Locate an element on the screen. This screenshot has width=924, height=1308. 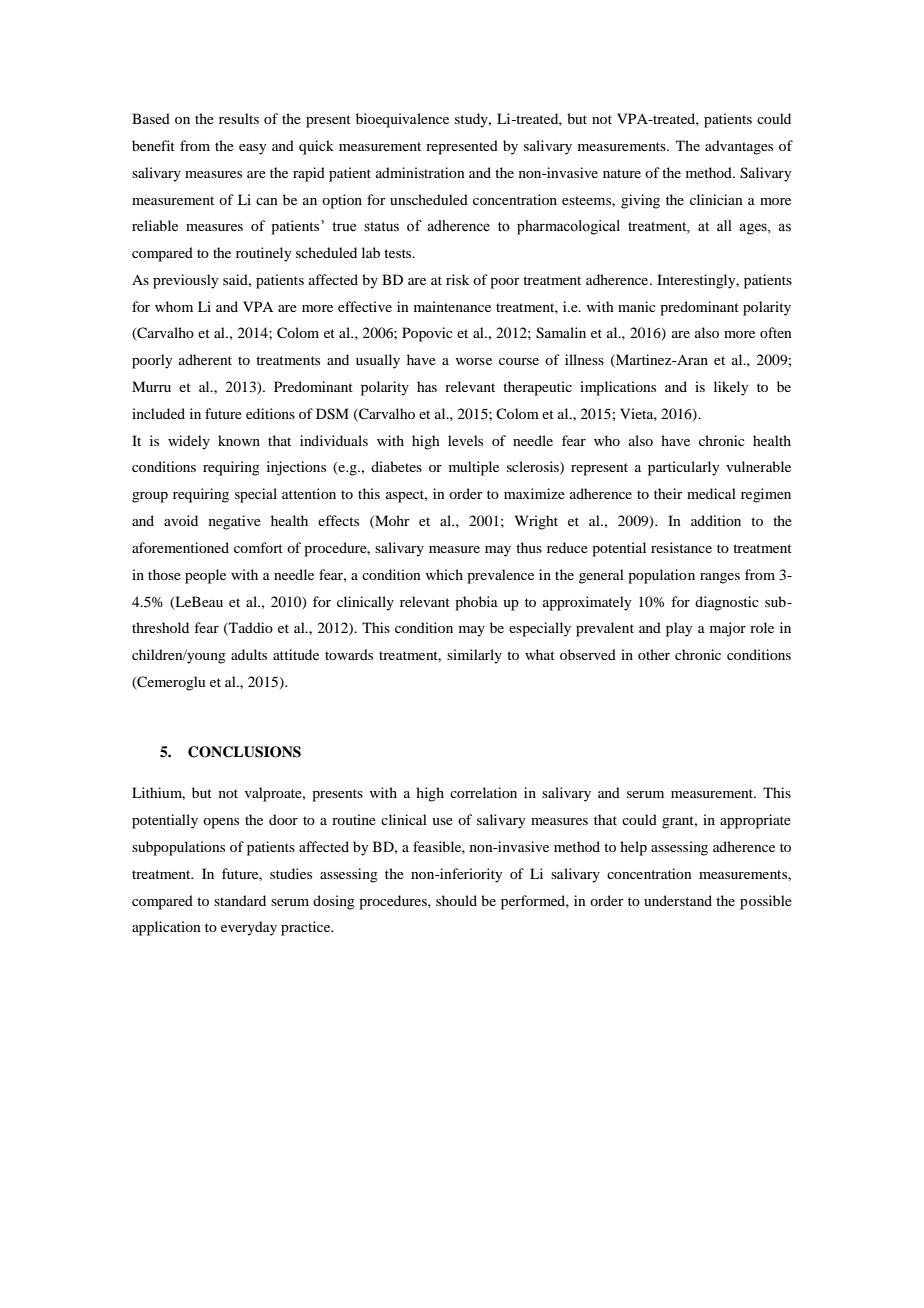
editions is located at coordinates (270, 413).
